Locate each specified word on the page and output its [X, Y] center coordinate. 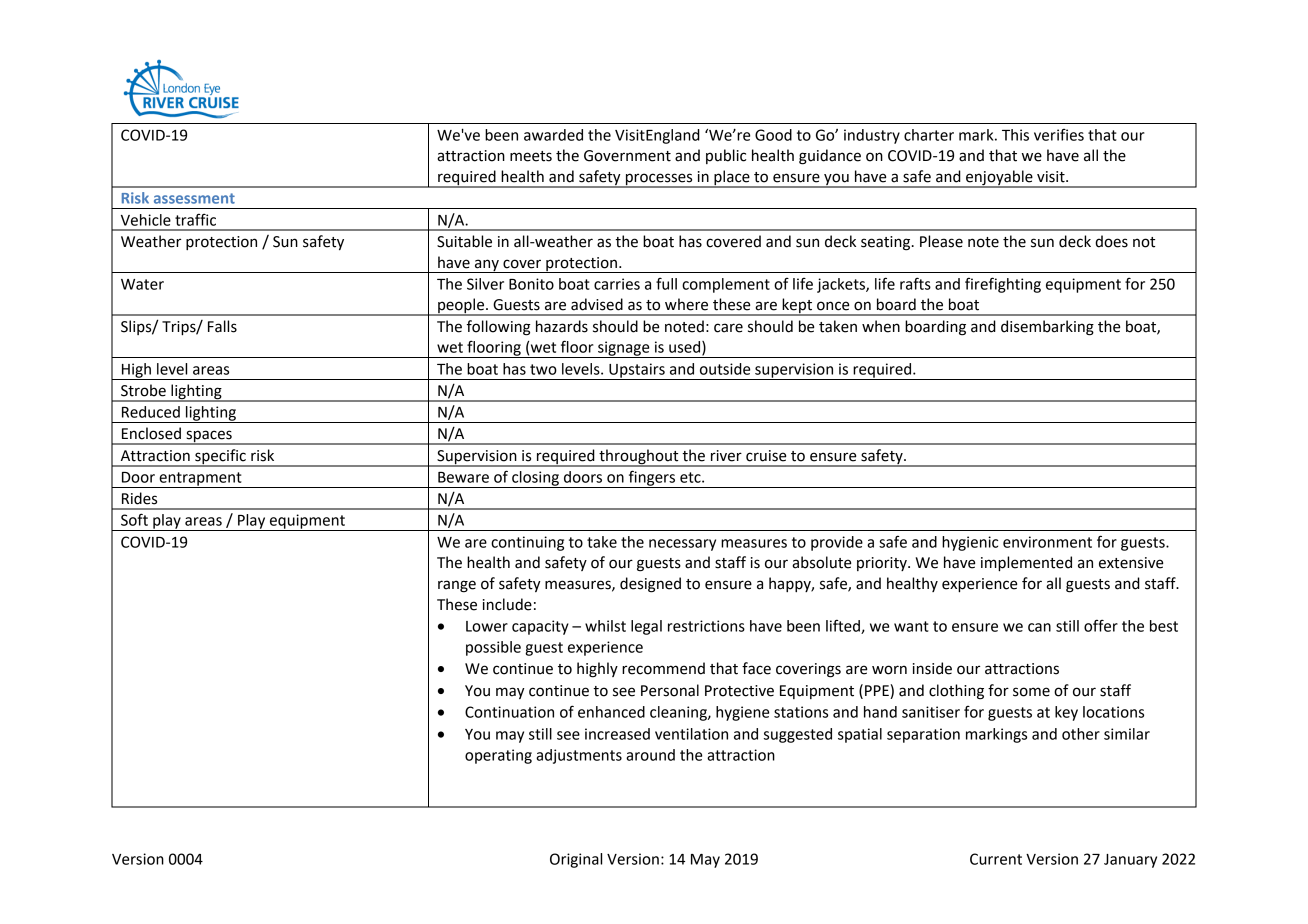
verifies [1059, 135]
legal [646, 627]
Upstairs [637, 371]
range [457, 586]
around [650, 755]
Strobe [143, 390]
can [1039, 627]
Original [576, 860]
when [881, 326]
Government [627, 156]
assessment [194, 198]
